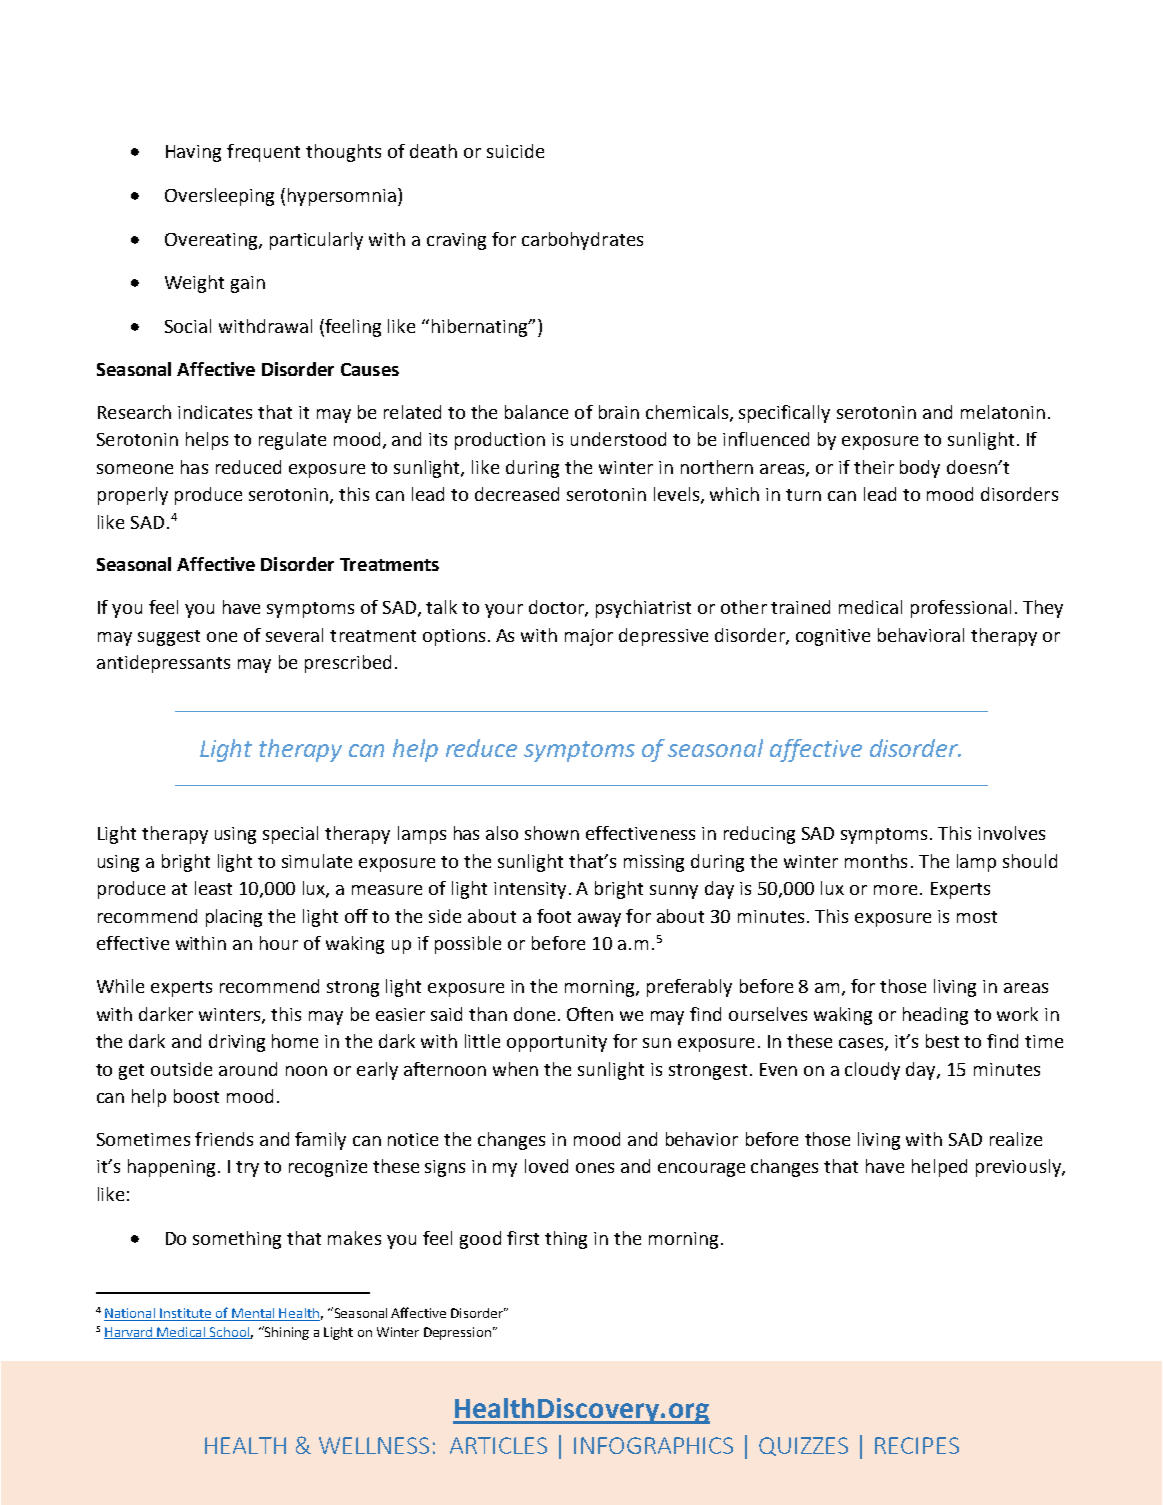 The width and height of the screenshot is (1163, 1505). What do you see at coordinates (590, 1014) in the screenshot?
I see `Often` at bounding box center [590, 1014].
